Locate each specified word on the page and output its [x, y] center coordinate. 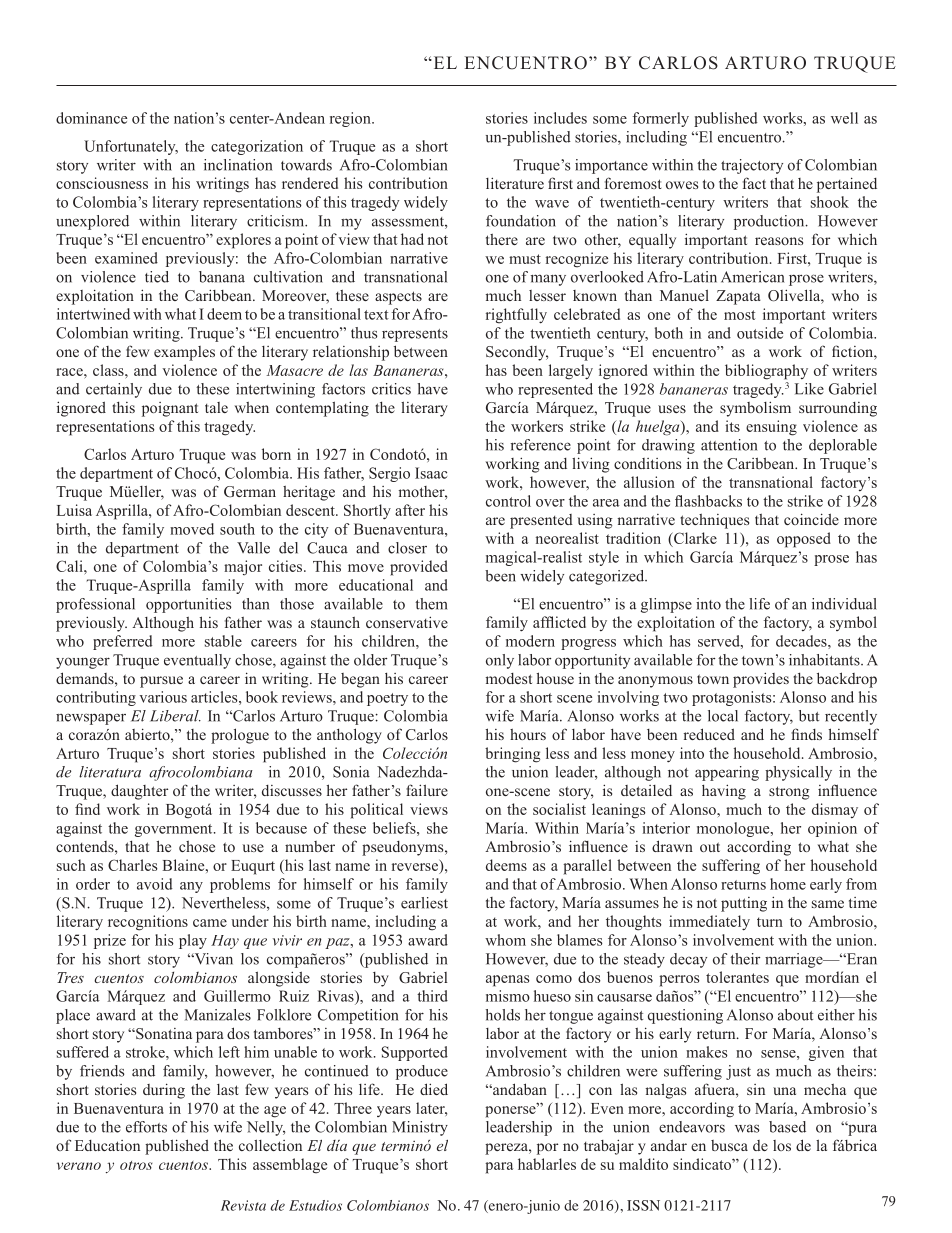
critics [391, 389]
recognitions [148, 923]
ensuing [771, 428]
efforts [146, 1127]
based [787, 1127]
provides [761, 680]
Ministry [420, 1128]
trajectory [752, 166]
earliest [424, 903]
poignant [170, 409]
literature [515, 183]
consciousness [102, 183]
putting [744, 904]
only [500, 661]
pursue [161, 682]
